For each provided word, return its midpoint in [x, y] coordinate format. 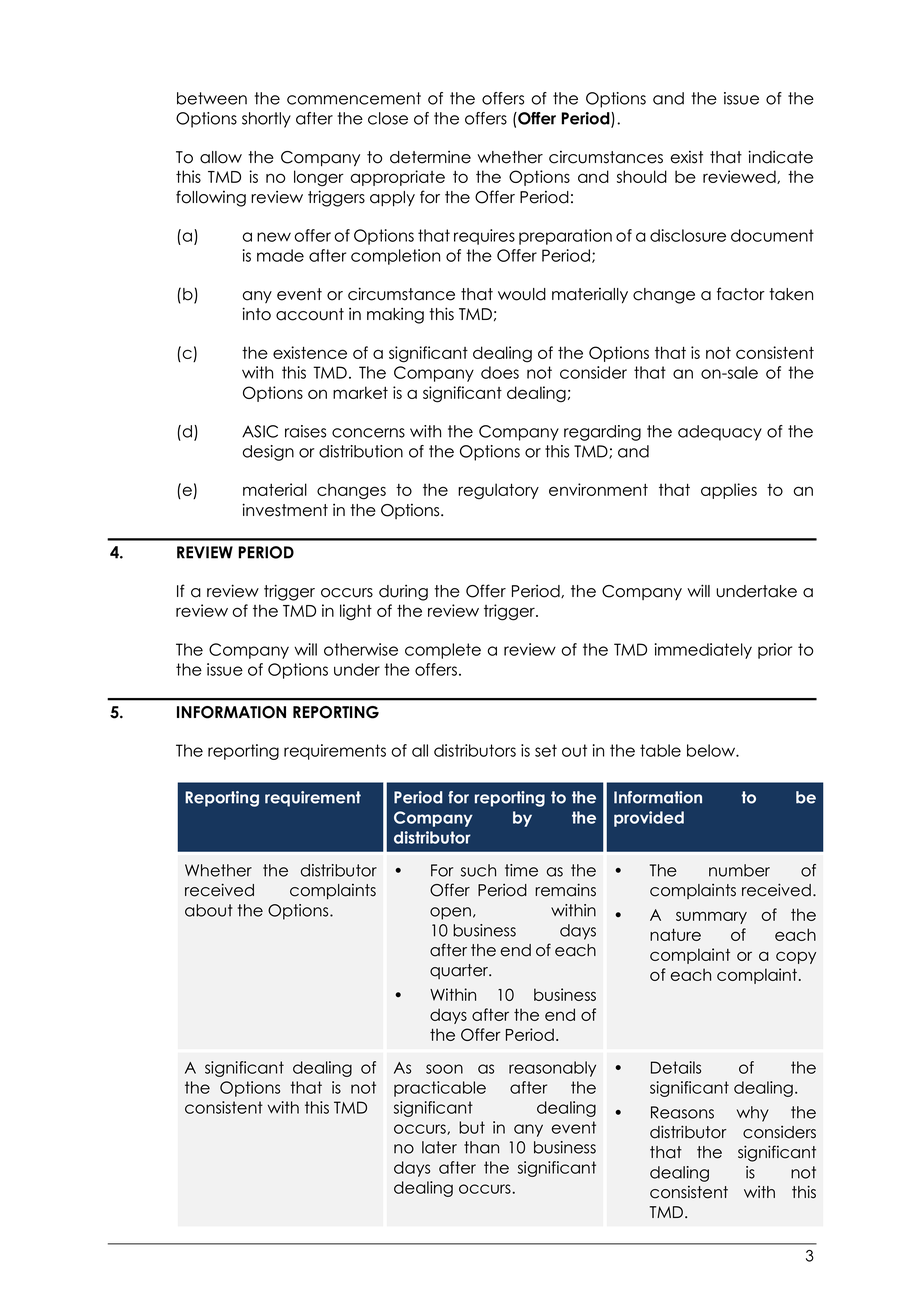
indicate [780, 157]
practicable [440, 1089]
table [660, 750]
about [209, 910]
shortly [266, 120]
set [546, 750]
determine [430, 157]
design [268, 453]
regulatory [498, 491]
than [481, 1147]
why [753, 1114]
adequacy [720, 433]
